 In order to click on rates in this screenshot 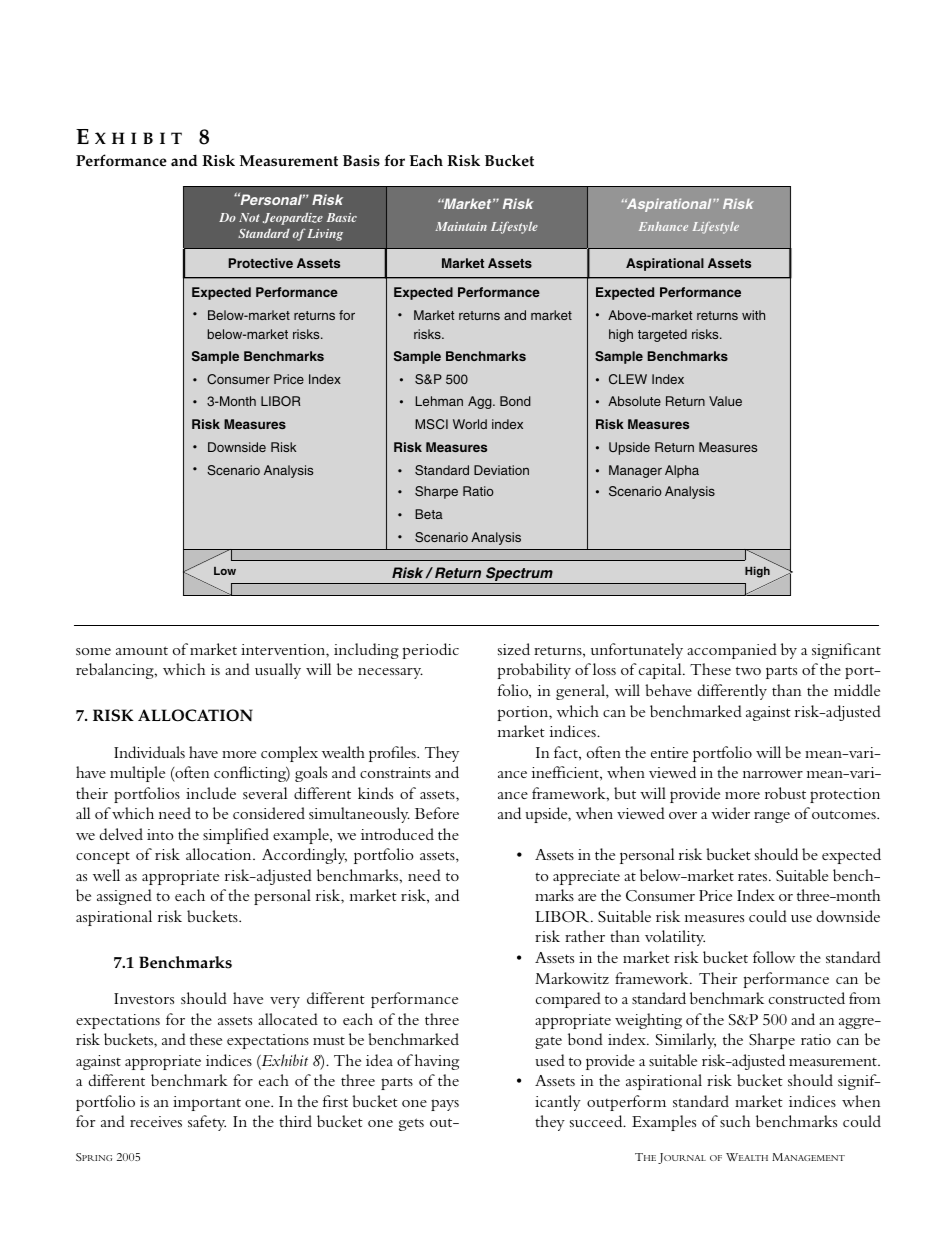, I will do `click(754, 876)`.
